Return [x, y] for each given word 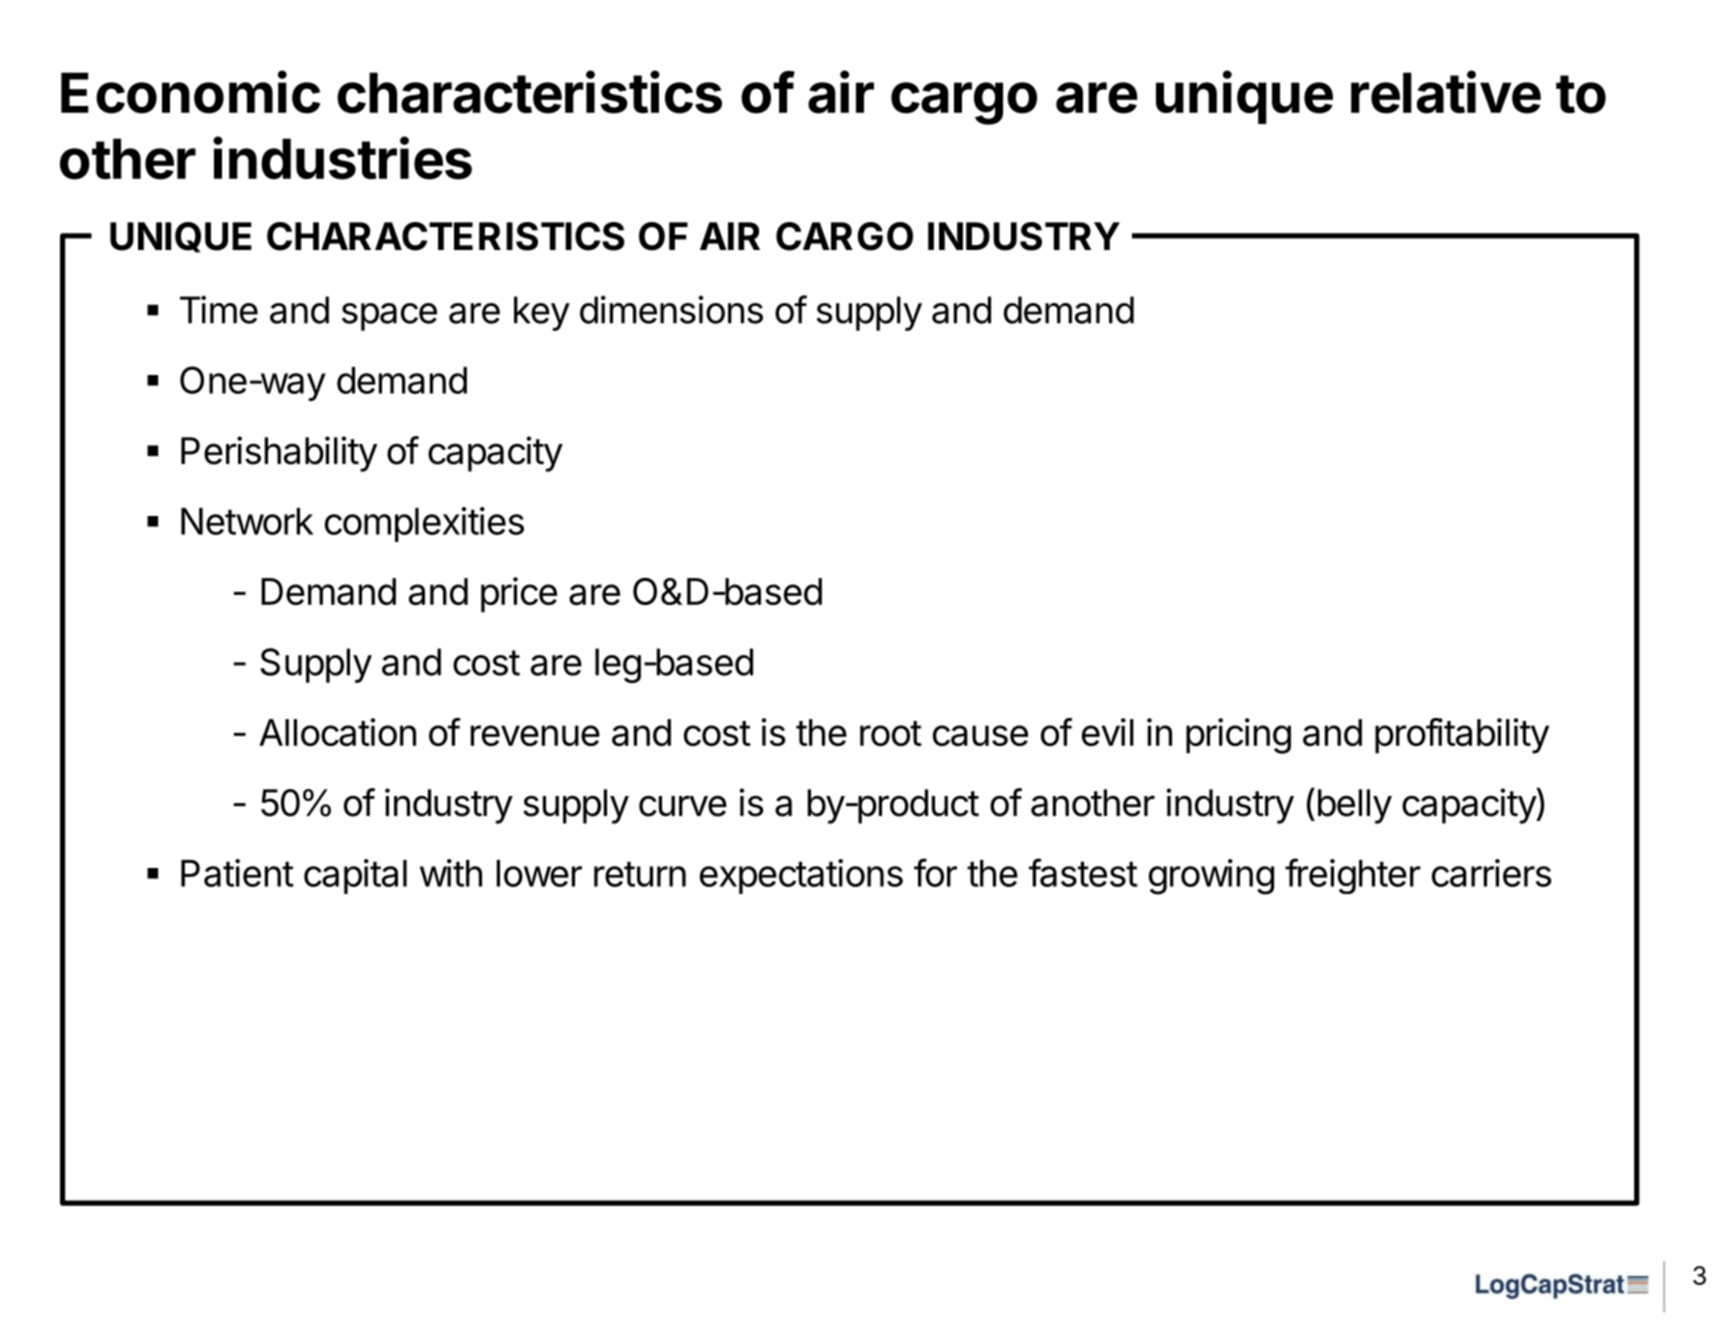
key [542, 313]
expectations [801, 876]
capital [355, 876]
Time [219, 310]
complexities [424, 524]
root [891, 733]
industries [342, 158]
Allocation [337, 732]
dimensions [671, 310]
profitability [1462, 736]
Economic [190, 92]
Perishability [279, 454]
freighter [1353, 876]
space [389, 317]
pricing [1238, 736]
